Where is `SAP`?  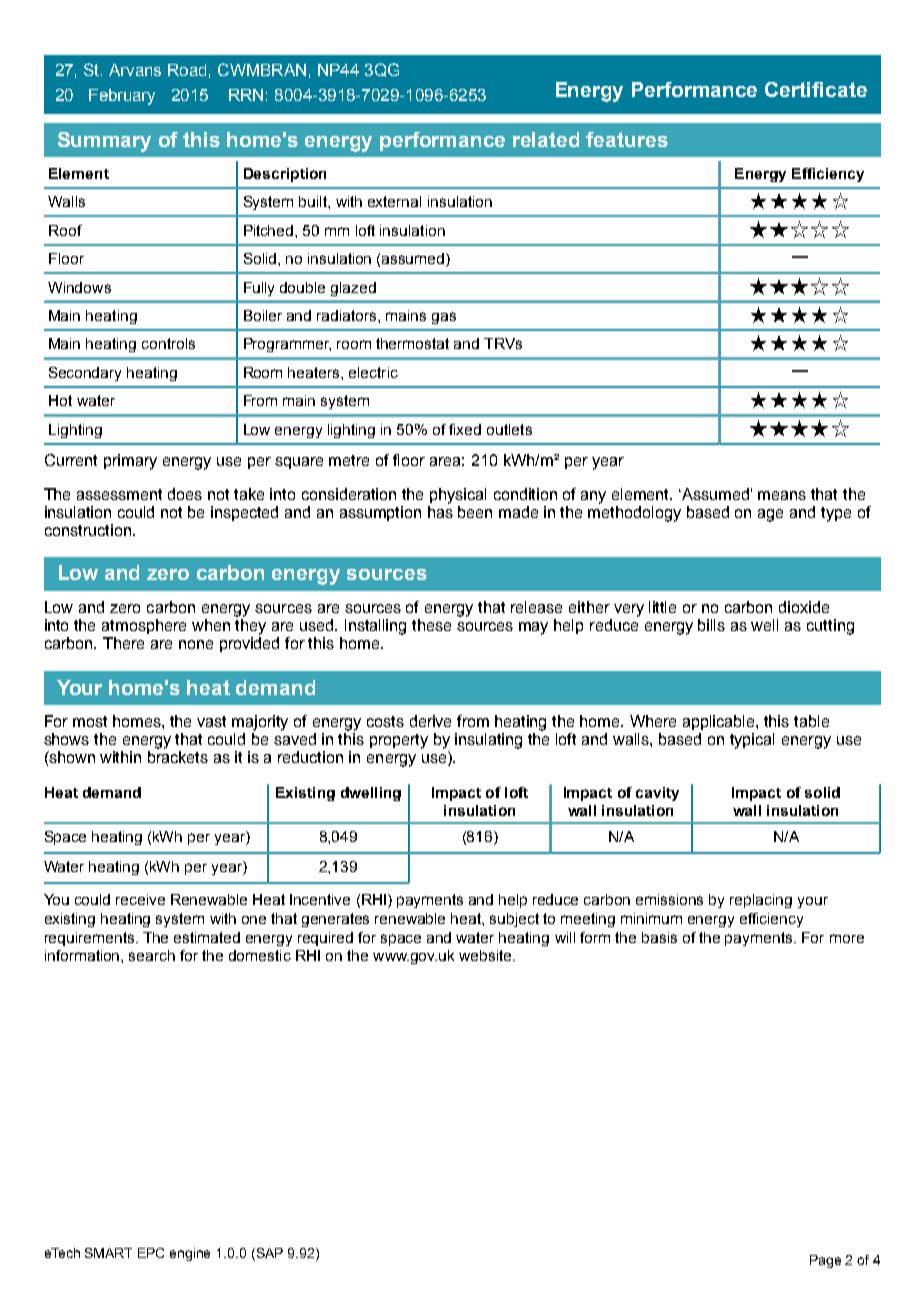 SAP is located at coordinates (268, 1254).
